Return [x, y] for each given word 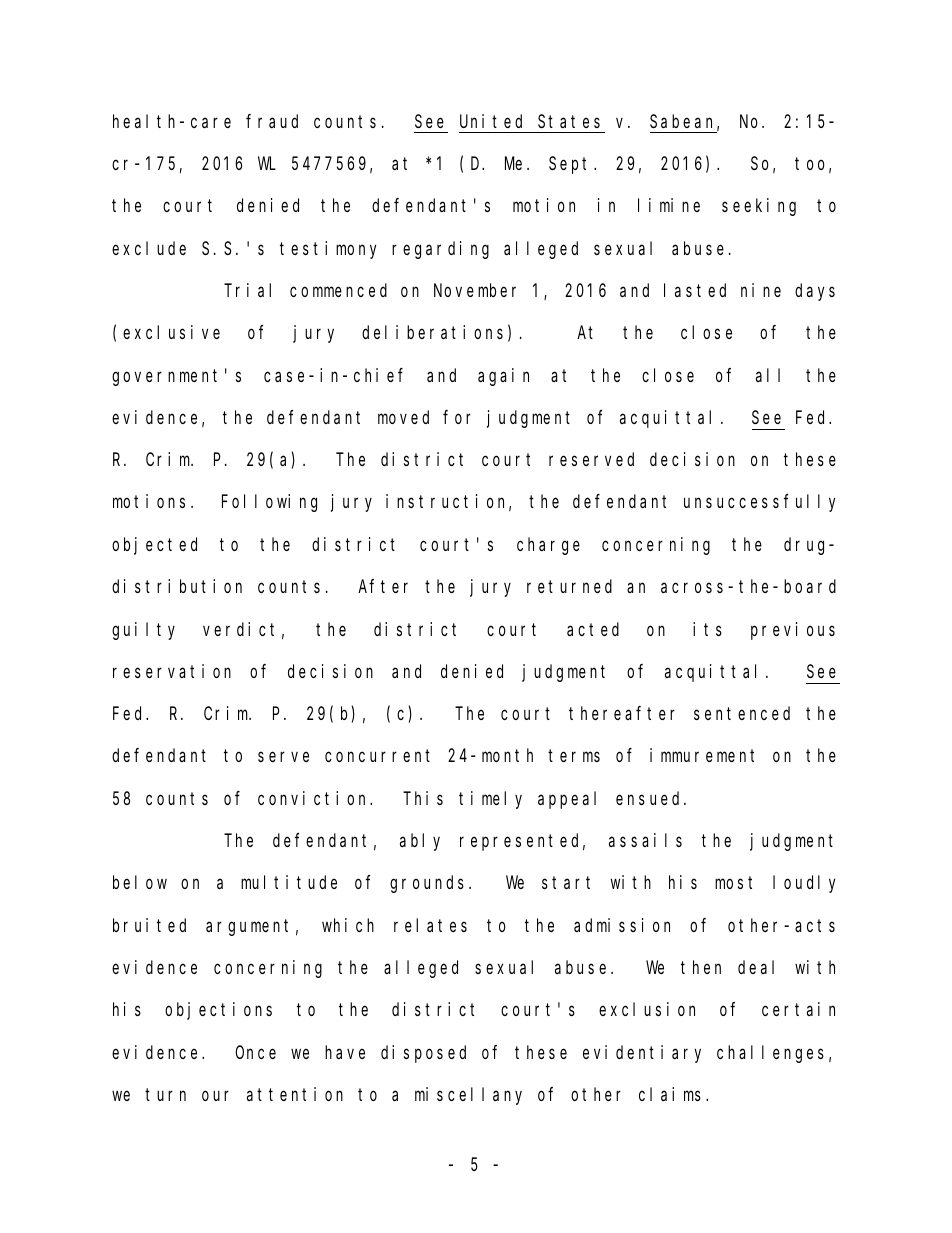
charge [548, 546]
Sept [572, 165]
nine [761, 290]
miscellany [468, 1096]
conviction [315, 798]
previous [793, 631]
